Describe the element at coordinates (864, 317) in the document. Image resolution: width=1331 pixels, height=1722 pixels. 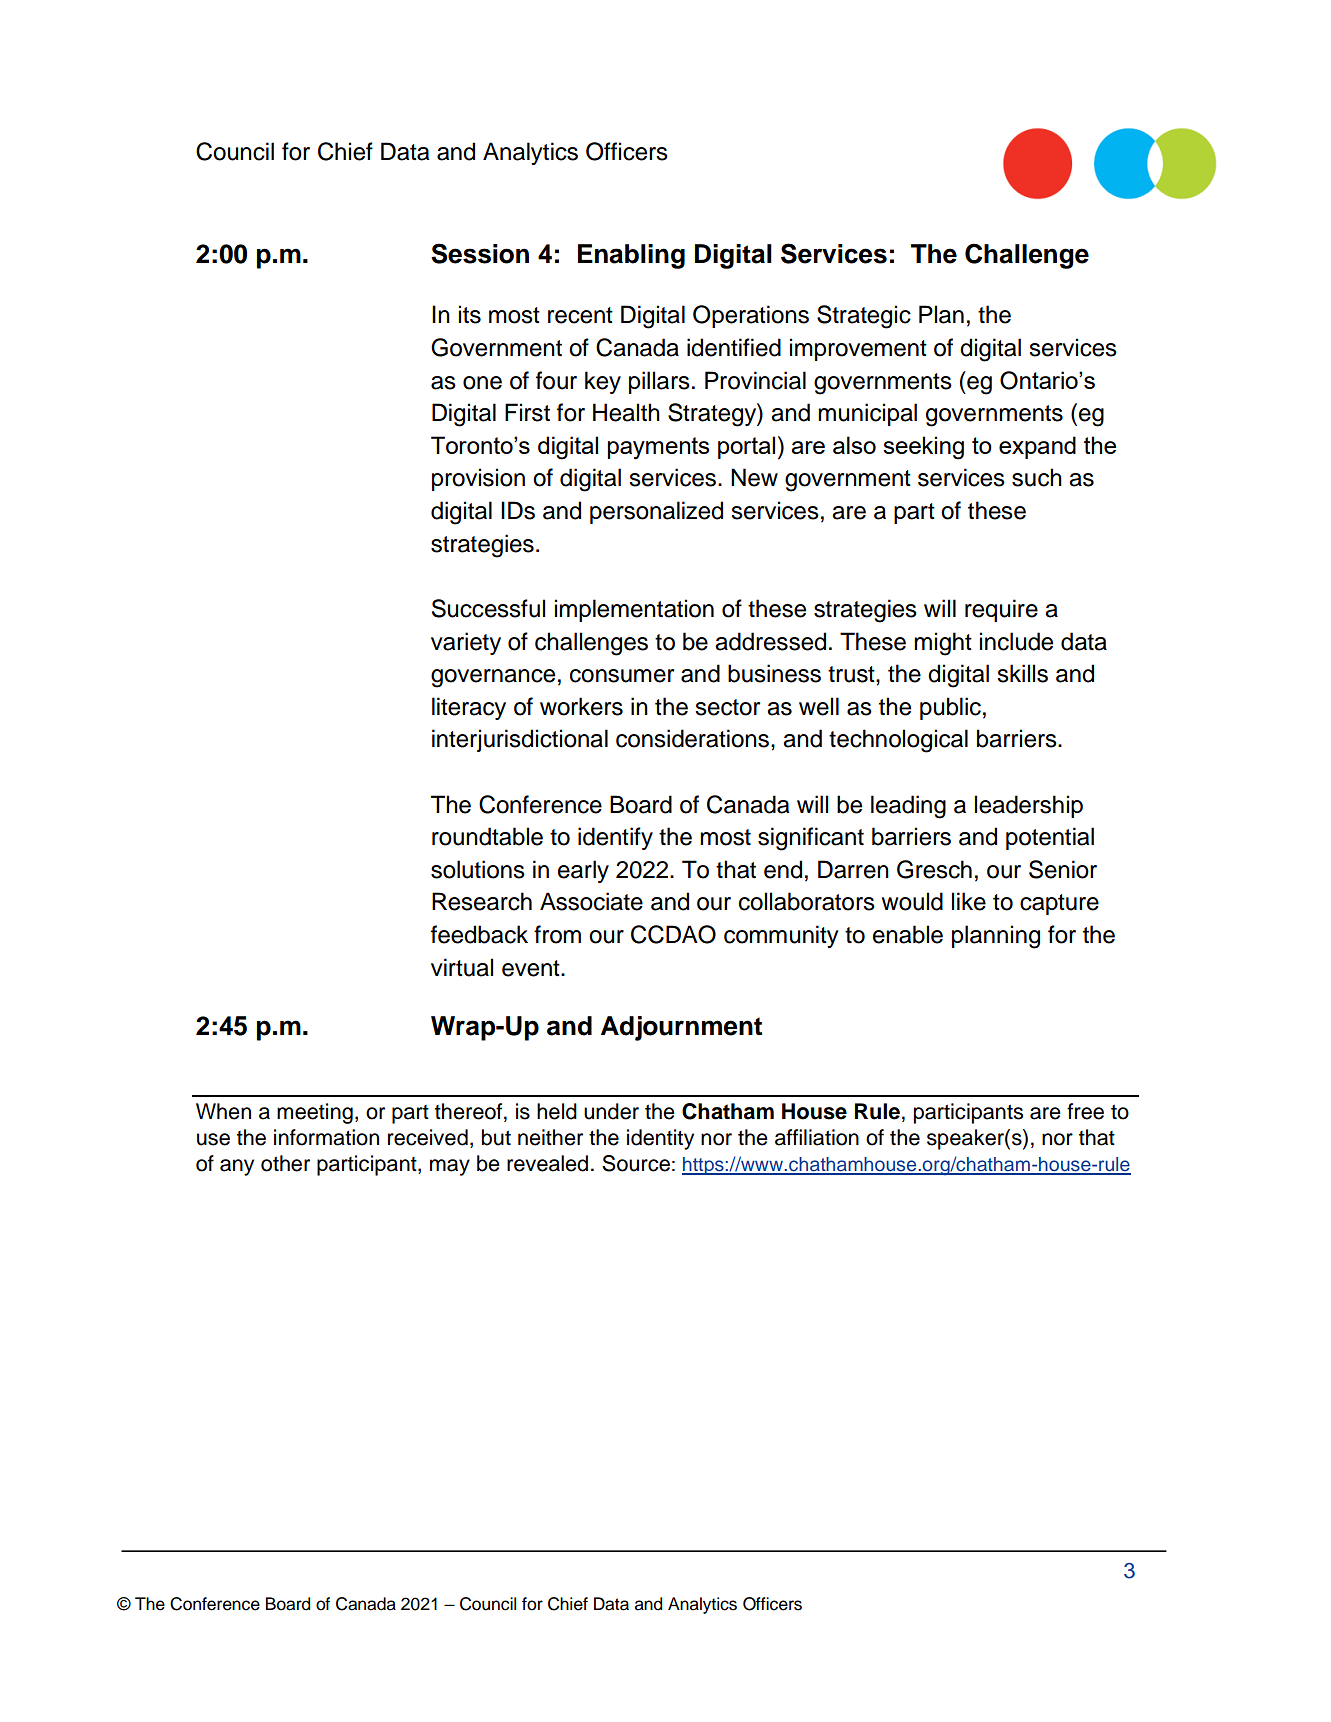
I see `Strategic` at that location.
